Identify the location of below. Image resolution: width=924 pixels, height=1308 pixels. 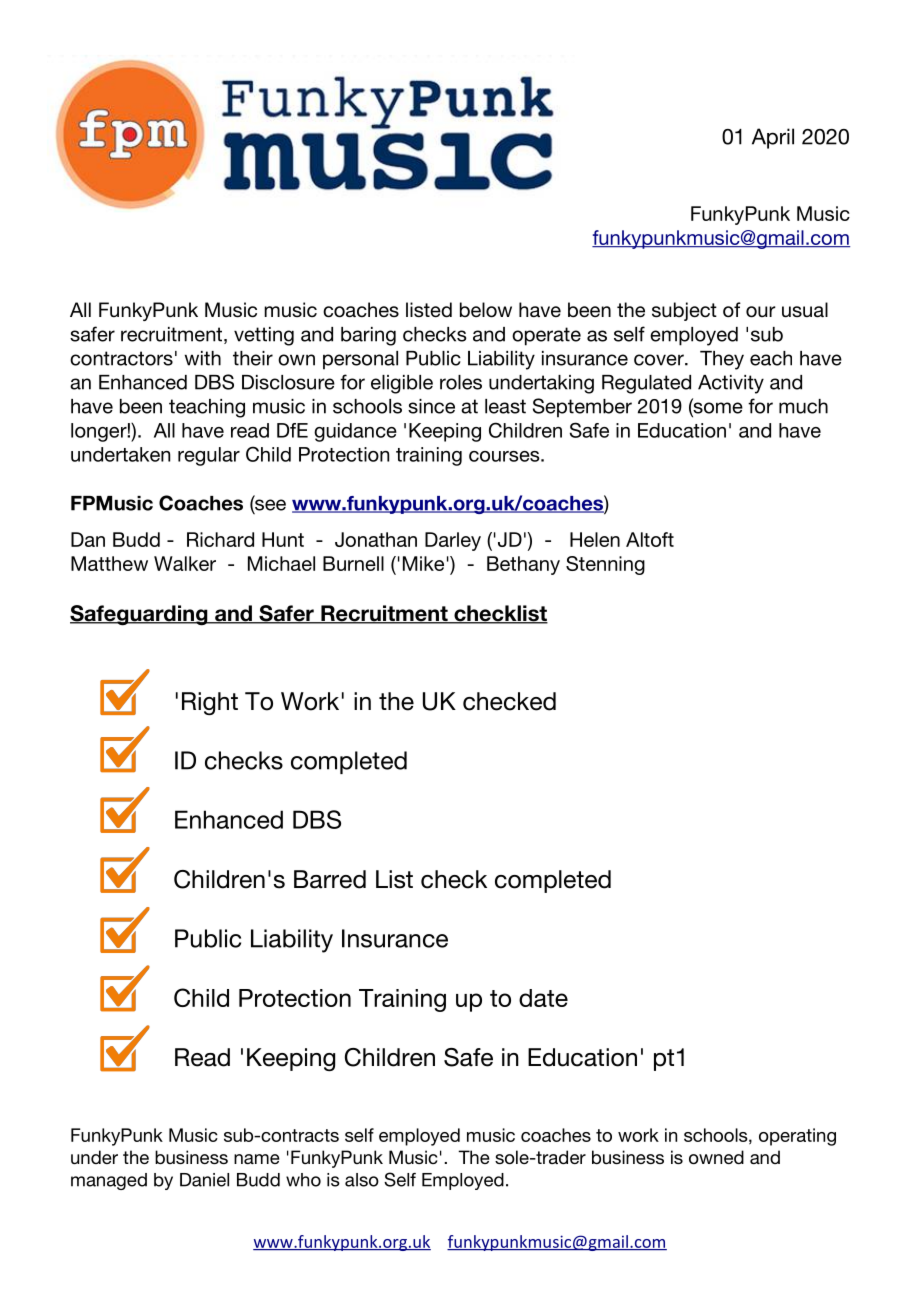
(486, 310).
